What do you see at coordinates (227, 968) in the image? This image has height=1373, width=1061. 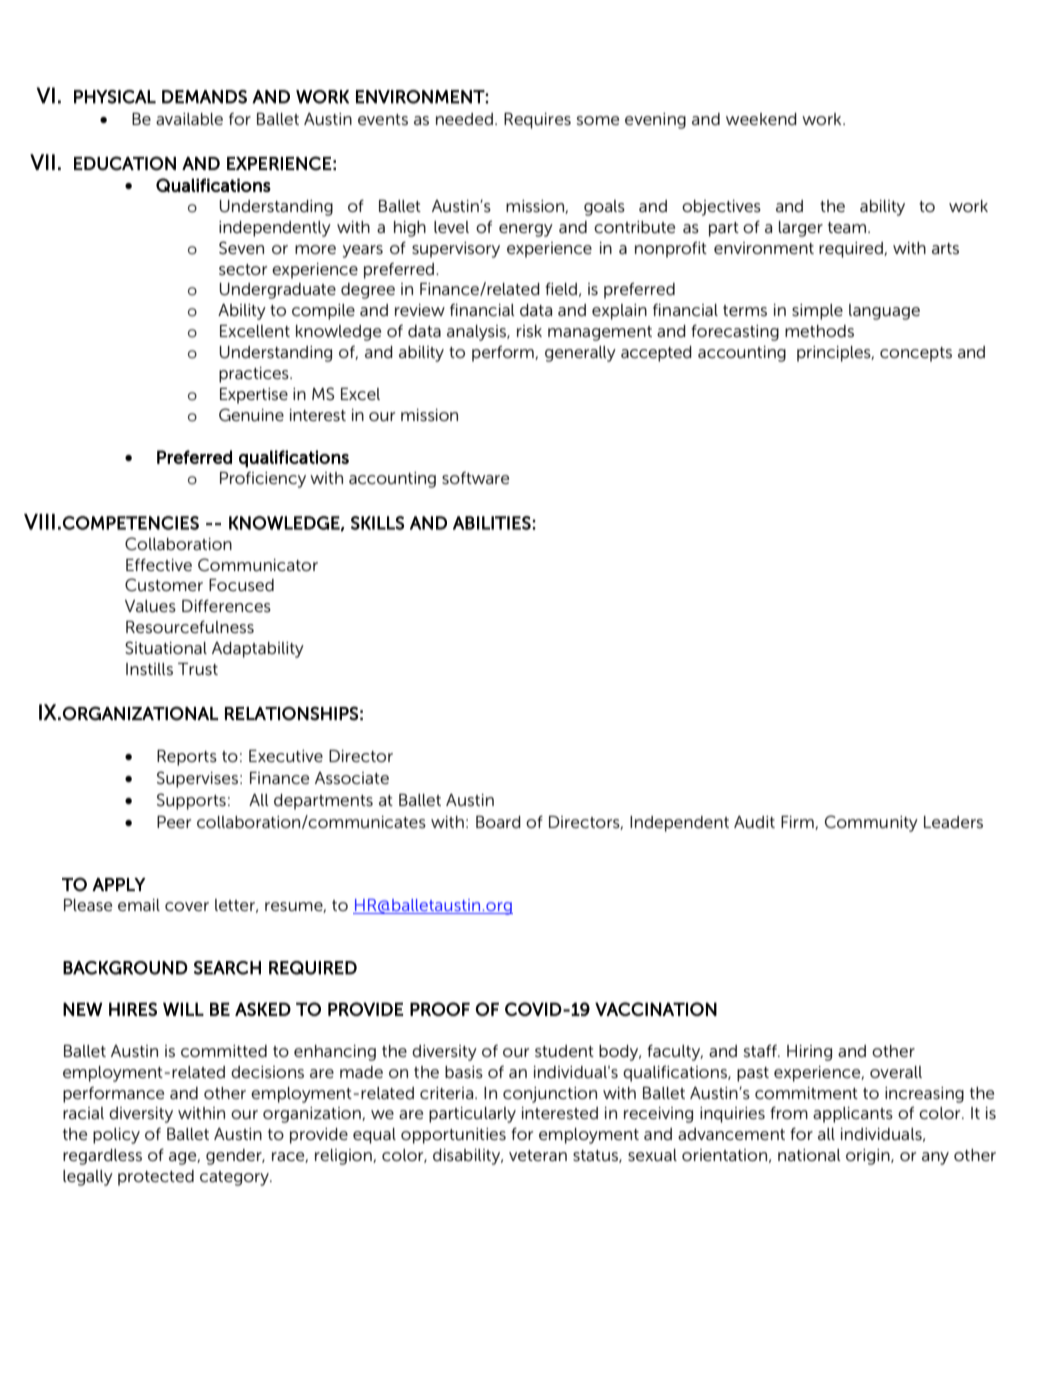 I see `SEARCH` at bounding box center [227, 968].
